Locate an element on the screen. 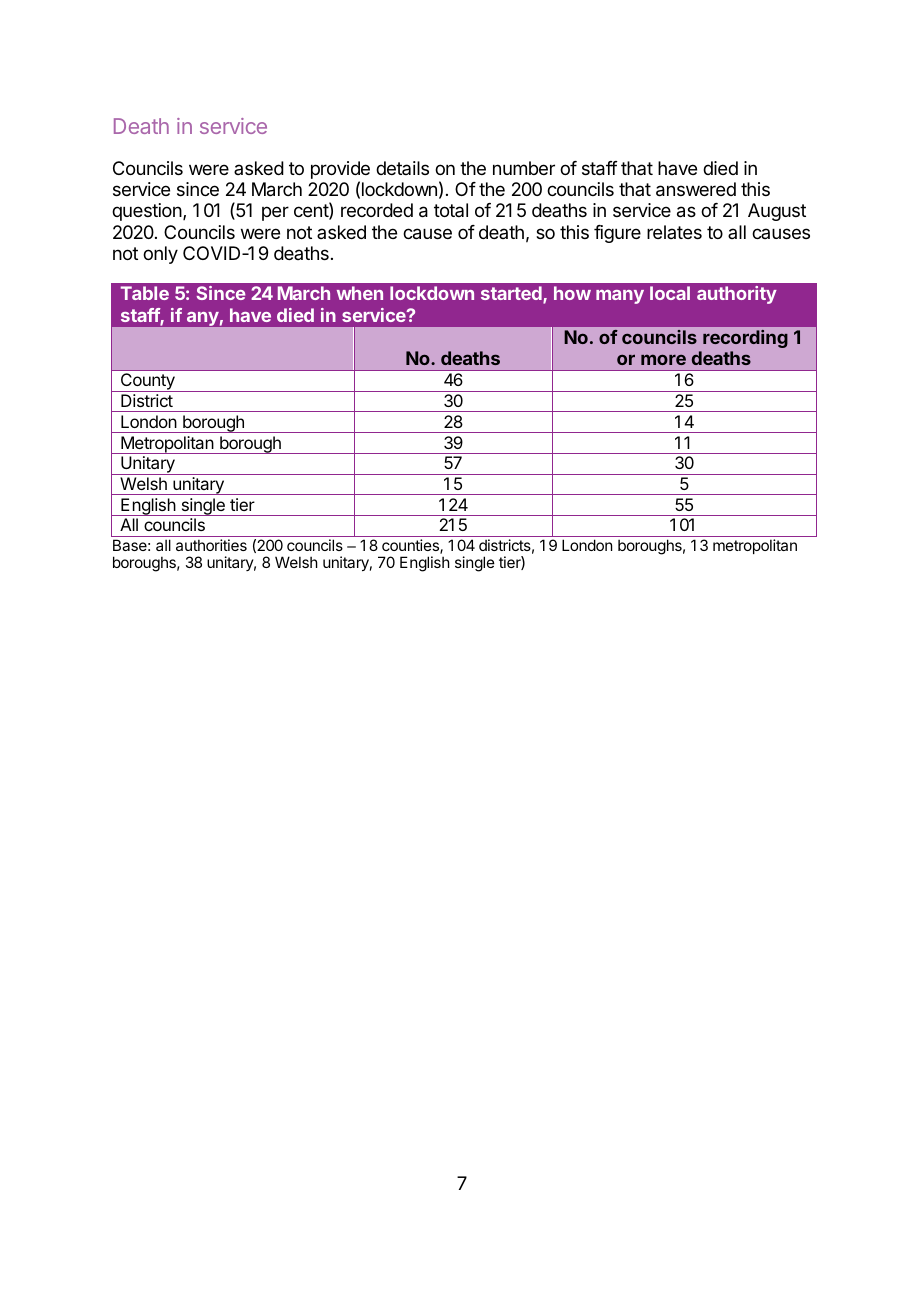 The width and height of the screenshot is (924, 1308). many is located at coordinates (620, 297).
